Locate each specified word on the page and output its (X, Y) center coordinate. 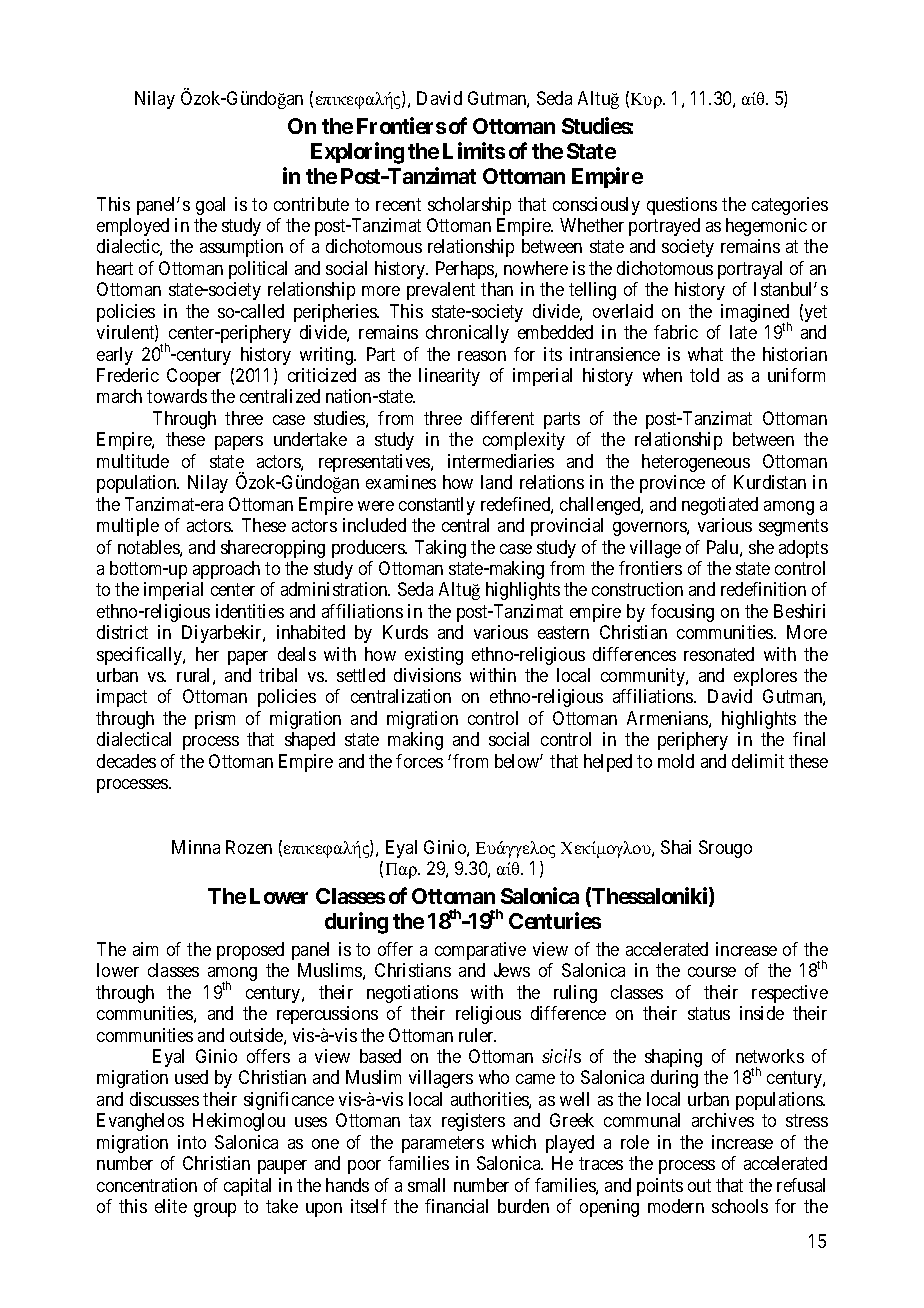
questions (682, 206)
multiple (128, 527)
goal (210, 206)
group (215, 1210)
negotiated (720, 506)
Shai (676, 847)
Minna (196, 847)
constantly (437, 506)
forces (419, 761)
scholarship (469, 206)
